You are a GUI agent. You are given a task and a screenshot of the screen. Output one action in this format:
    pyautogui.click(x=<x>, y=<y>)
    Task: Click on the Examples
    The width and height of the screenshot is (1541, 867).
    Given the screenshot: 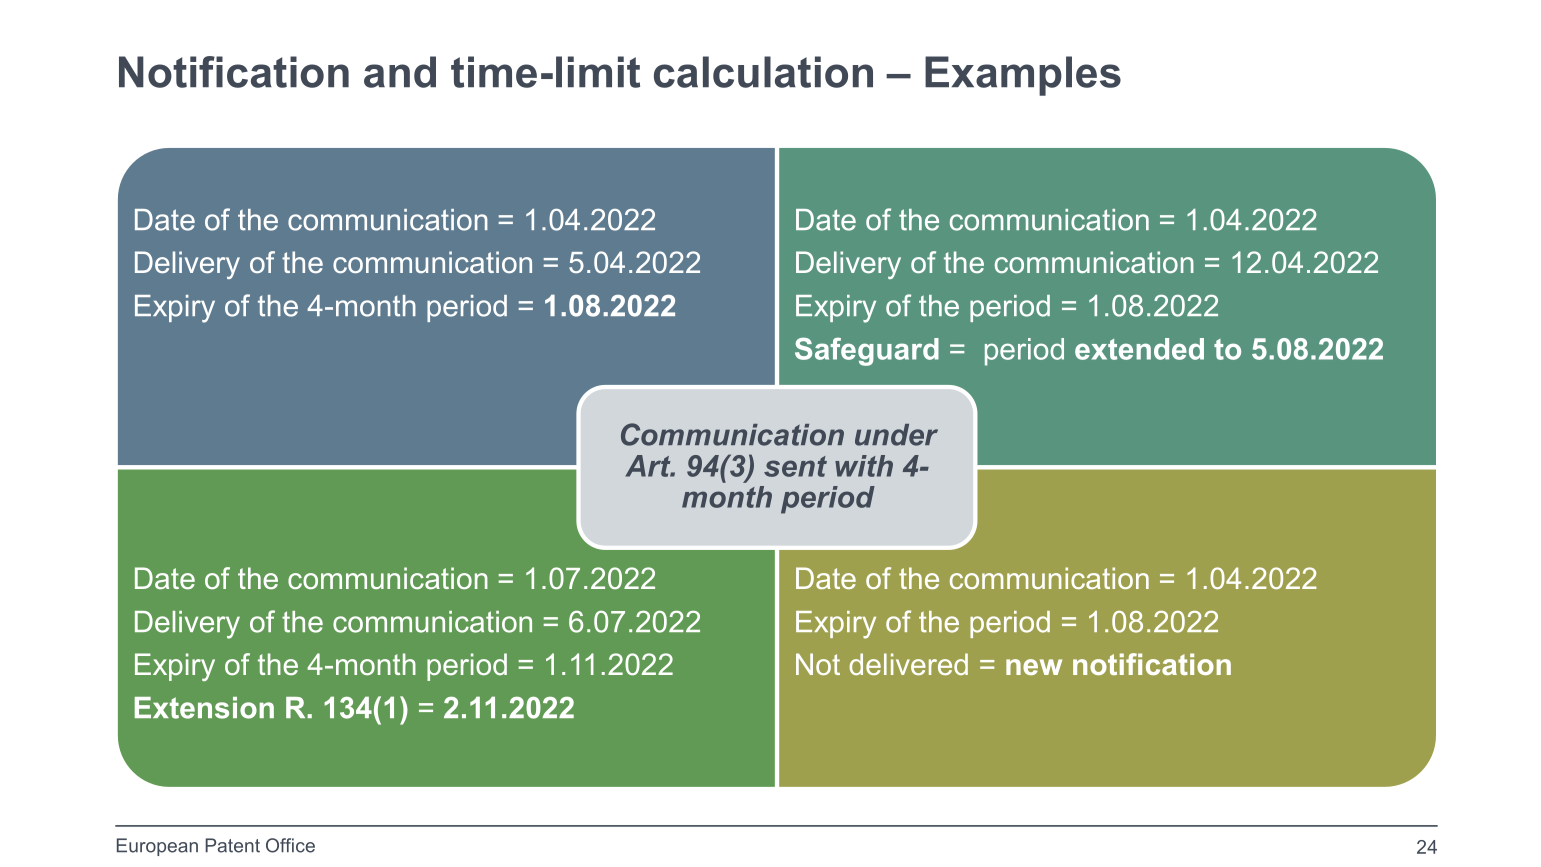 What is the action you would take?
    pyautogui.click(x=1023, y=76)
